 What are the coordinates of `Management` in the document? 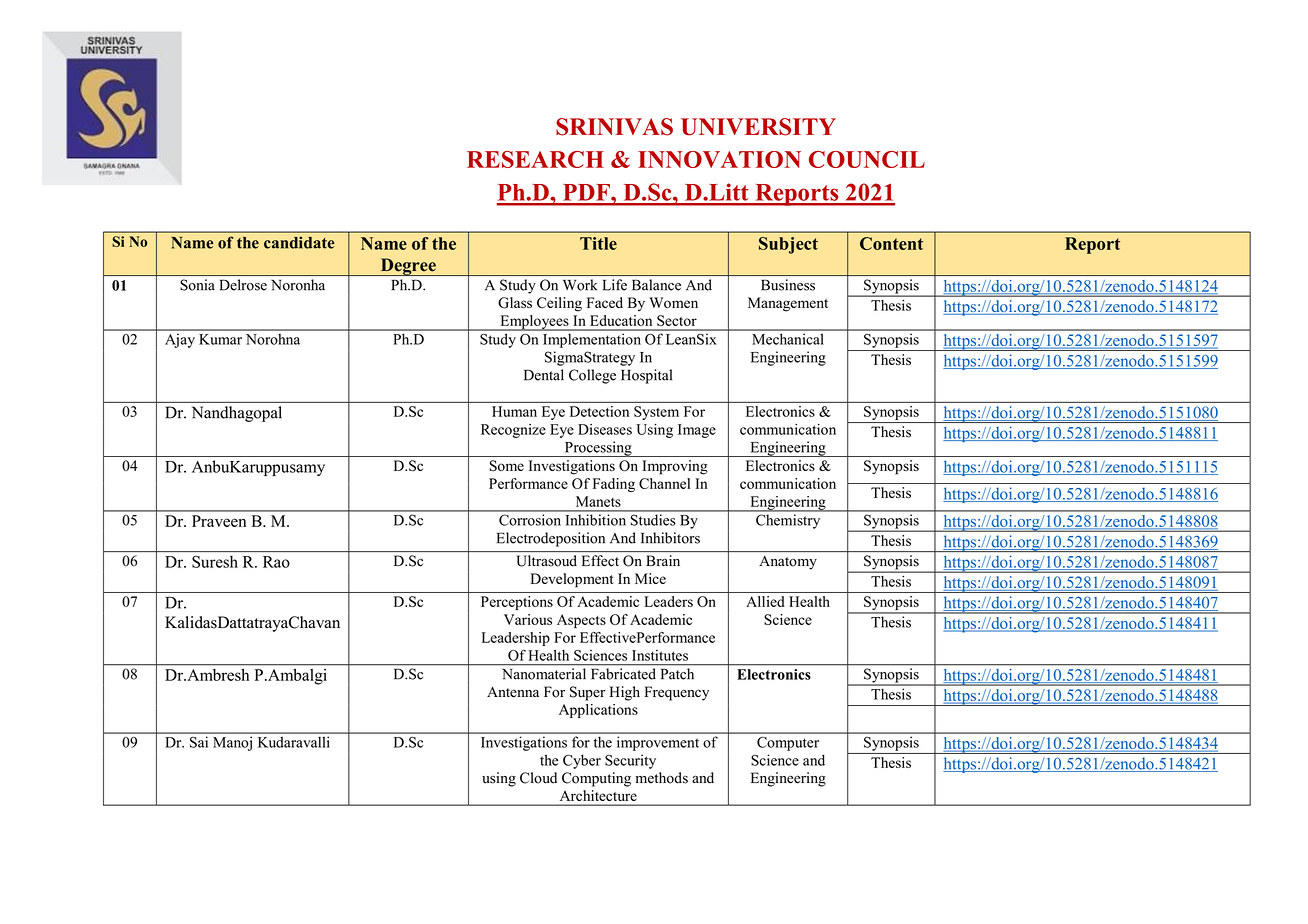 It's located at (788, 304).
